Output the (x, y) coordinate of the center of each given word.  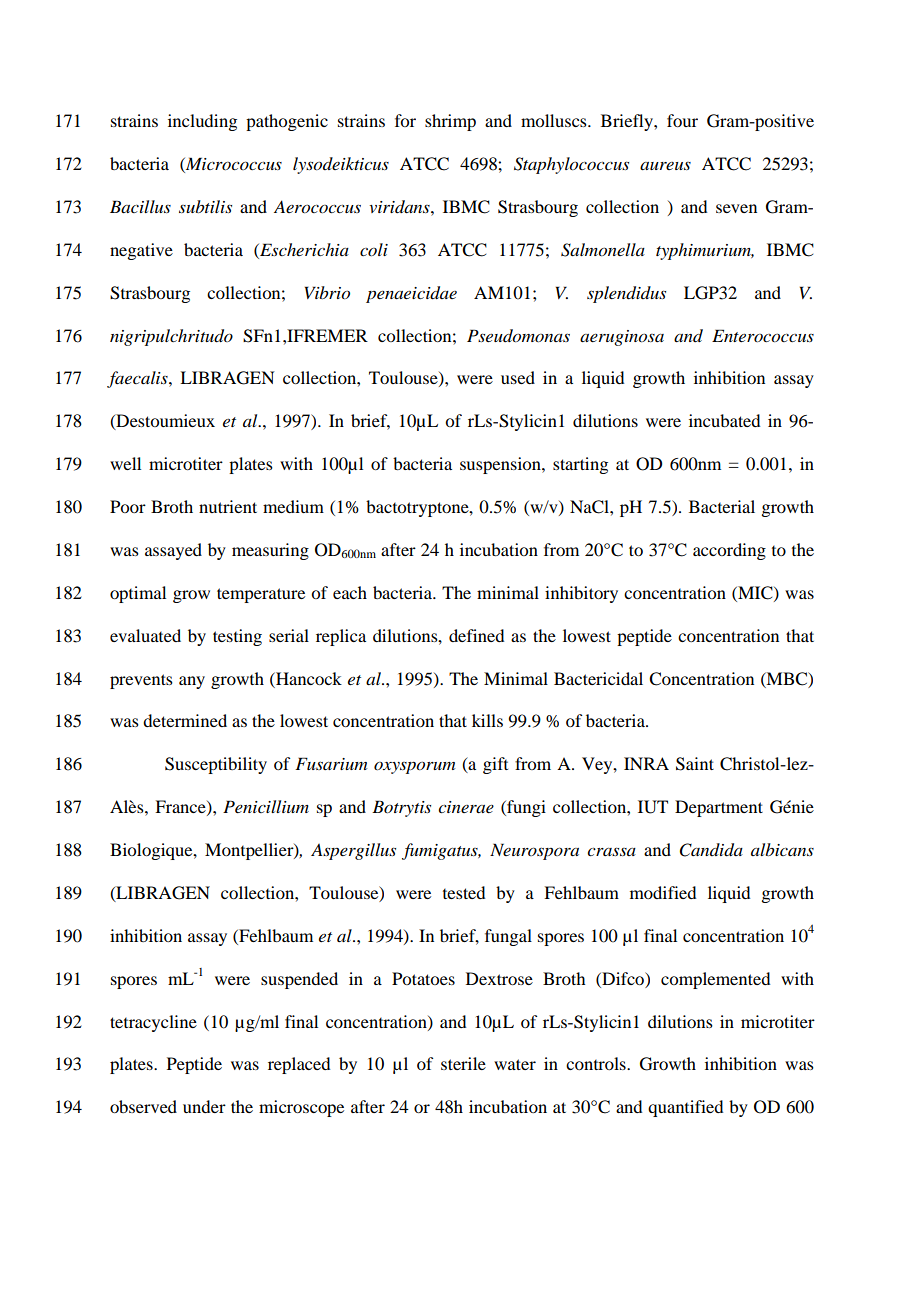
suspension (501, 465)
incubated (724, 420)
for (405, 120)
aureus (665, 166)
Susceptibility (216, 765)
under (204, 1106)
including (202, 122)
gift (495, 765)
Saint (695, 764)
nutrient (228, 506)
